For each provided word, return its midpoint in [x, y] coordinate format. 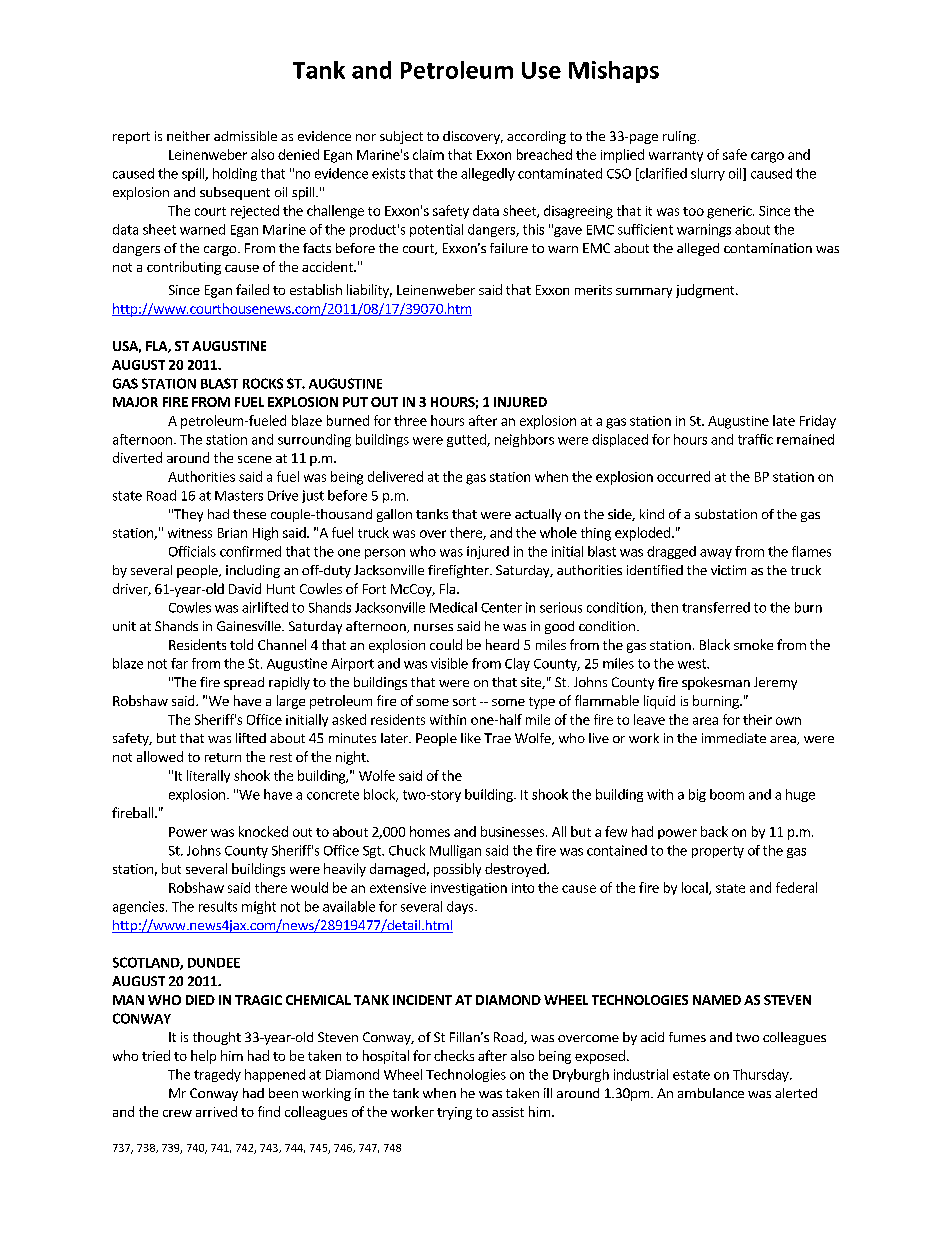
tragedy [217, 1075]
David [245, 588]
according [536, 137]
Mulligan [455, 851]
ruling [681, 137]
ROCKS [263, 383]
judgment [706, 291]
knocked [263, 831]
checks [454, 1055]
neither [188, 136]
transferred [716, 607]
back [714, 831]
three [410, 420]
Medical [453, 607]
